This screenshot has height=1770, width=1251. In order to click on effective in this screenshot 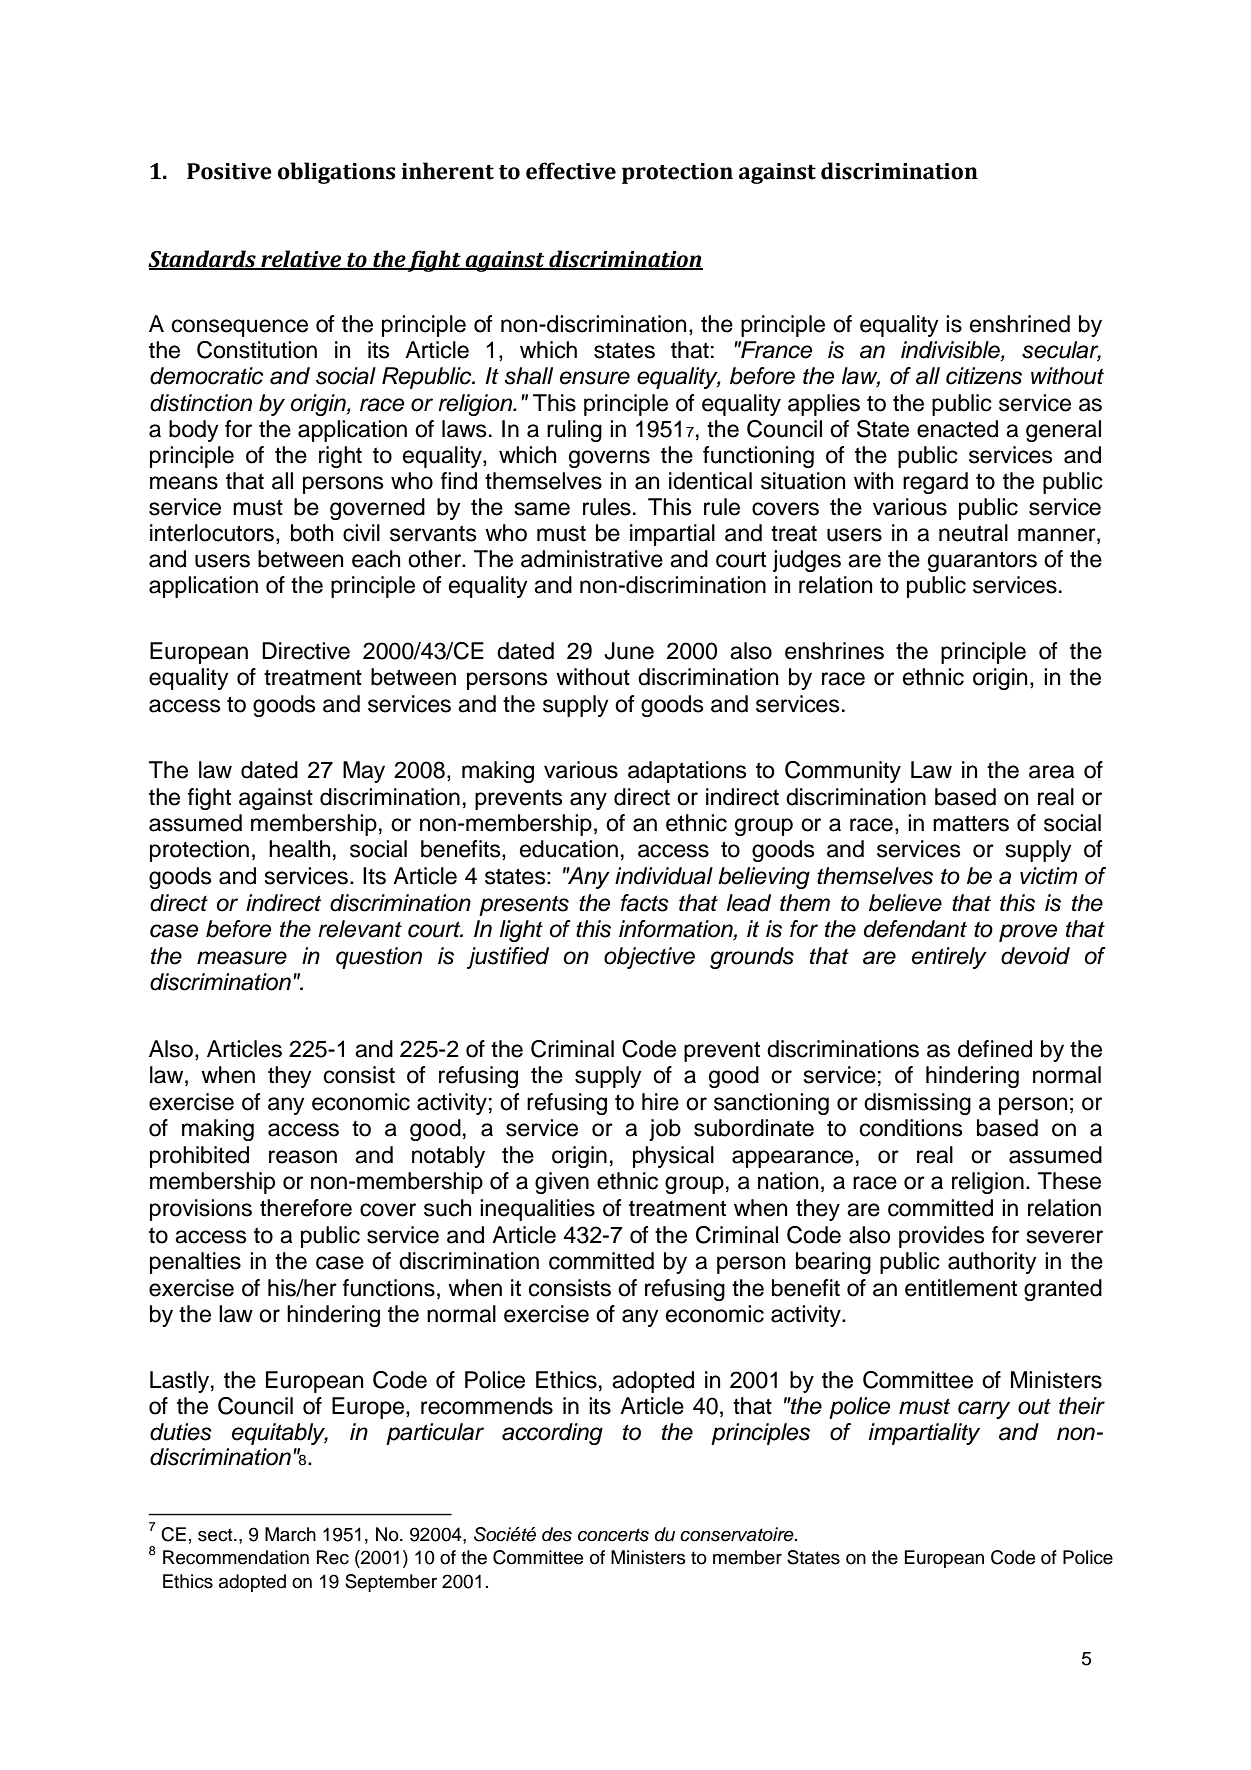, I will do `click(571, 171)`.
